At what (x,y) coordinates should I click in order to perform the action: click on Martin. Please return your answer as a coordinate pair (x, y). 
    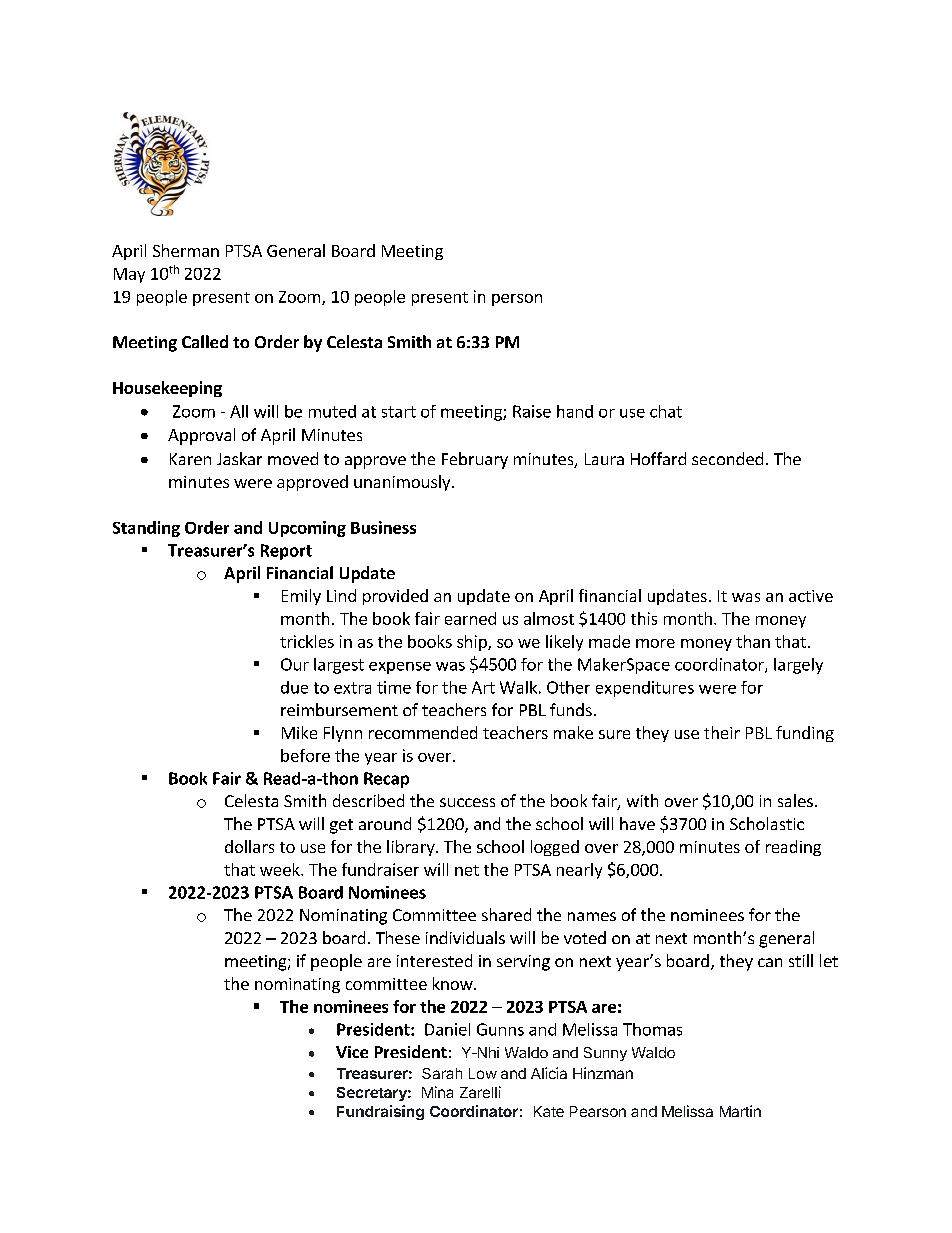
    Looking at the image, I should click on (740, 1111).
